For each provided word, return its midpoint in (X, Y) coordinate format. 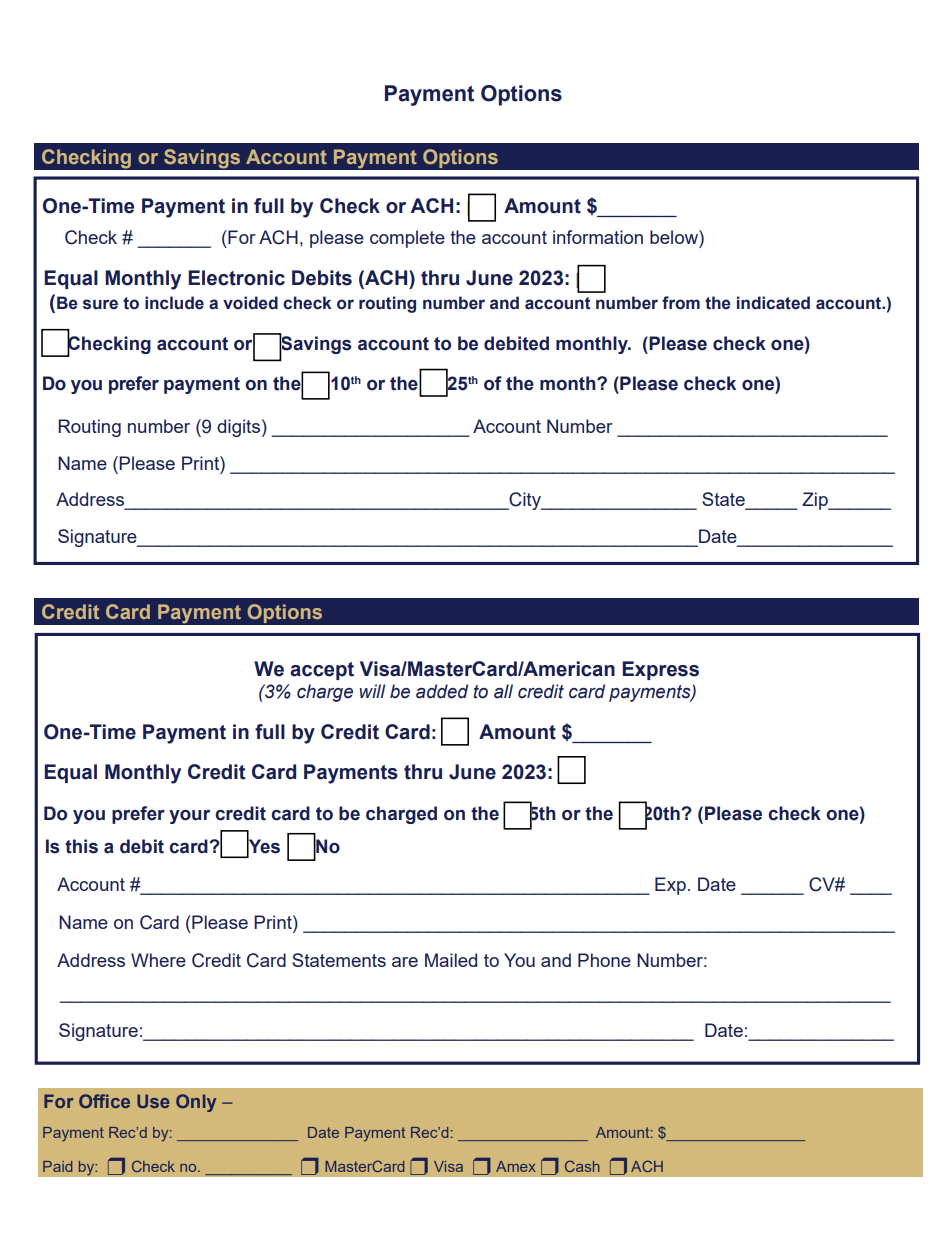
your (189, 817)
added (442, 691)
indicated (773, 303)
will (372, 691)
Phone (604, 960)
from (681, 303)
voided (250, 303)
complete (407, 239)
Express (660, 670)
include (174, 303)
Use (153, 1101)
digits (238, 428)
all (503, 691)
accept (322, 671)
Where (158, 960)
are (405, 962)
